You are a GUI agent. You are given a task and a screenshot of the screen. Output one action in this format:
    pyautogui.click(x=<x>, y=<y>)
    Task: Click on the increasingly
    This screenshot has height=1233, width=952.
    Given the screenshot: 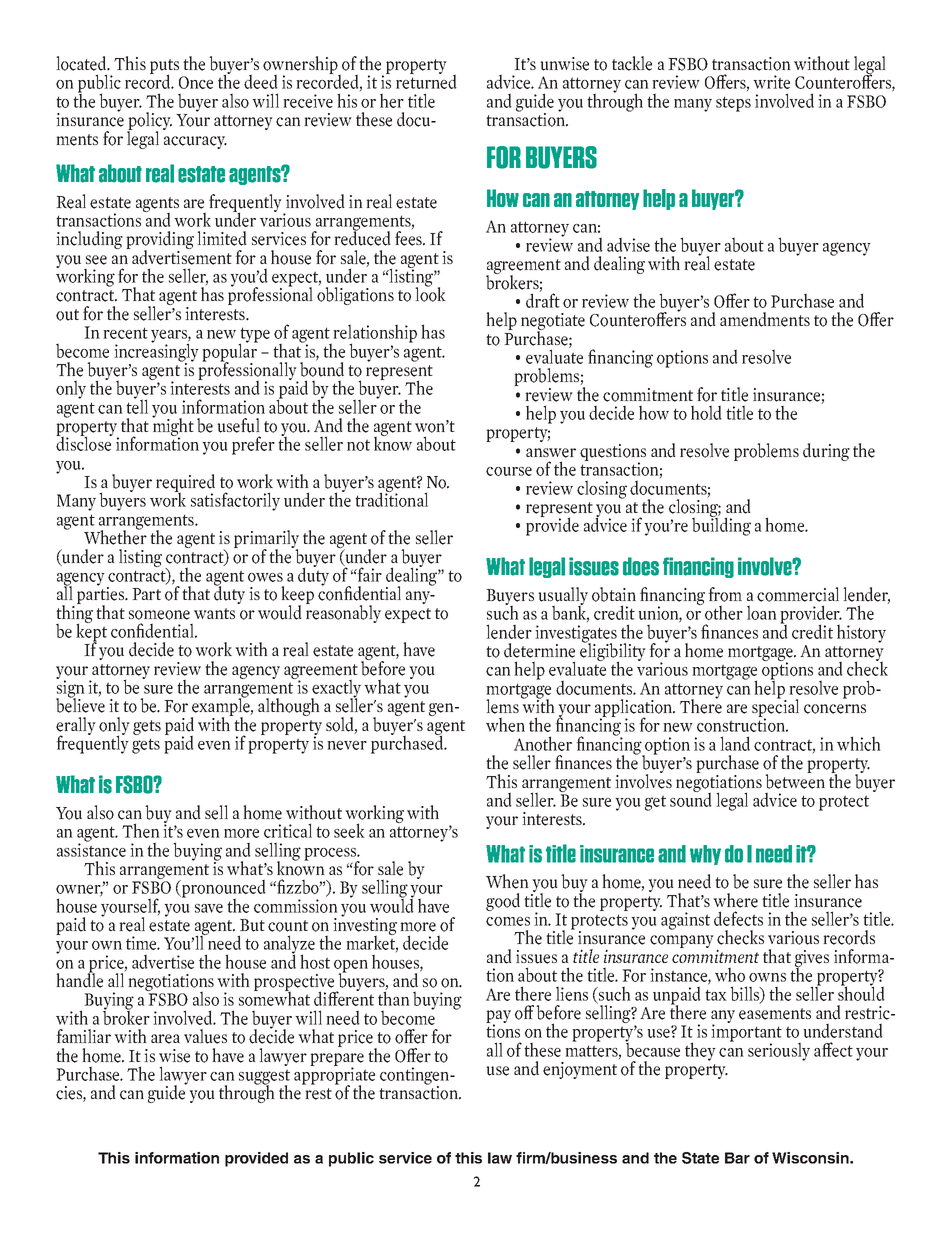 What is the action you would take?
    pyautogui.click(x=156, y=352)
